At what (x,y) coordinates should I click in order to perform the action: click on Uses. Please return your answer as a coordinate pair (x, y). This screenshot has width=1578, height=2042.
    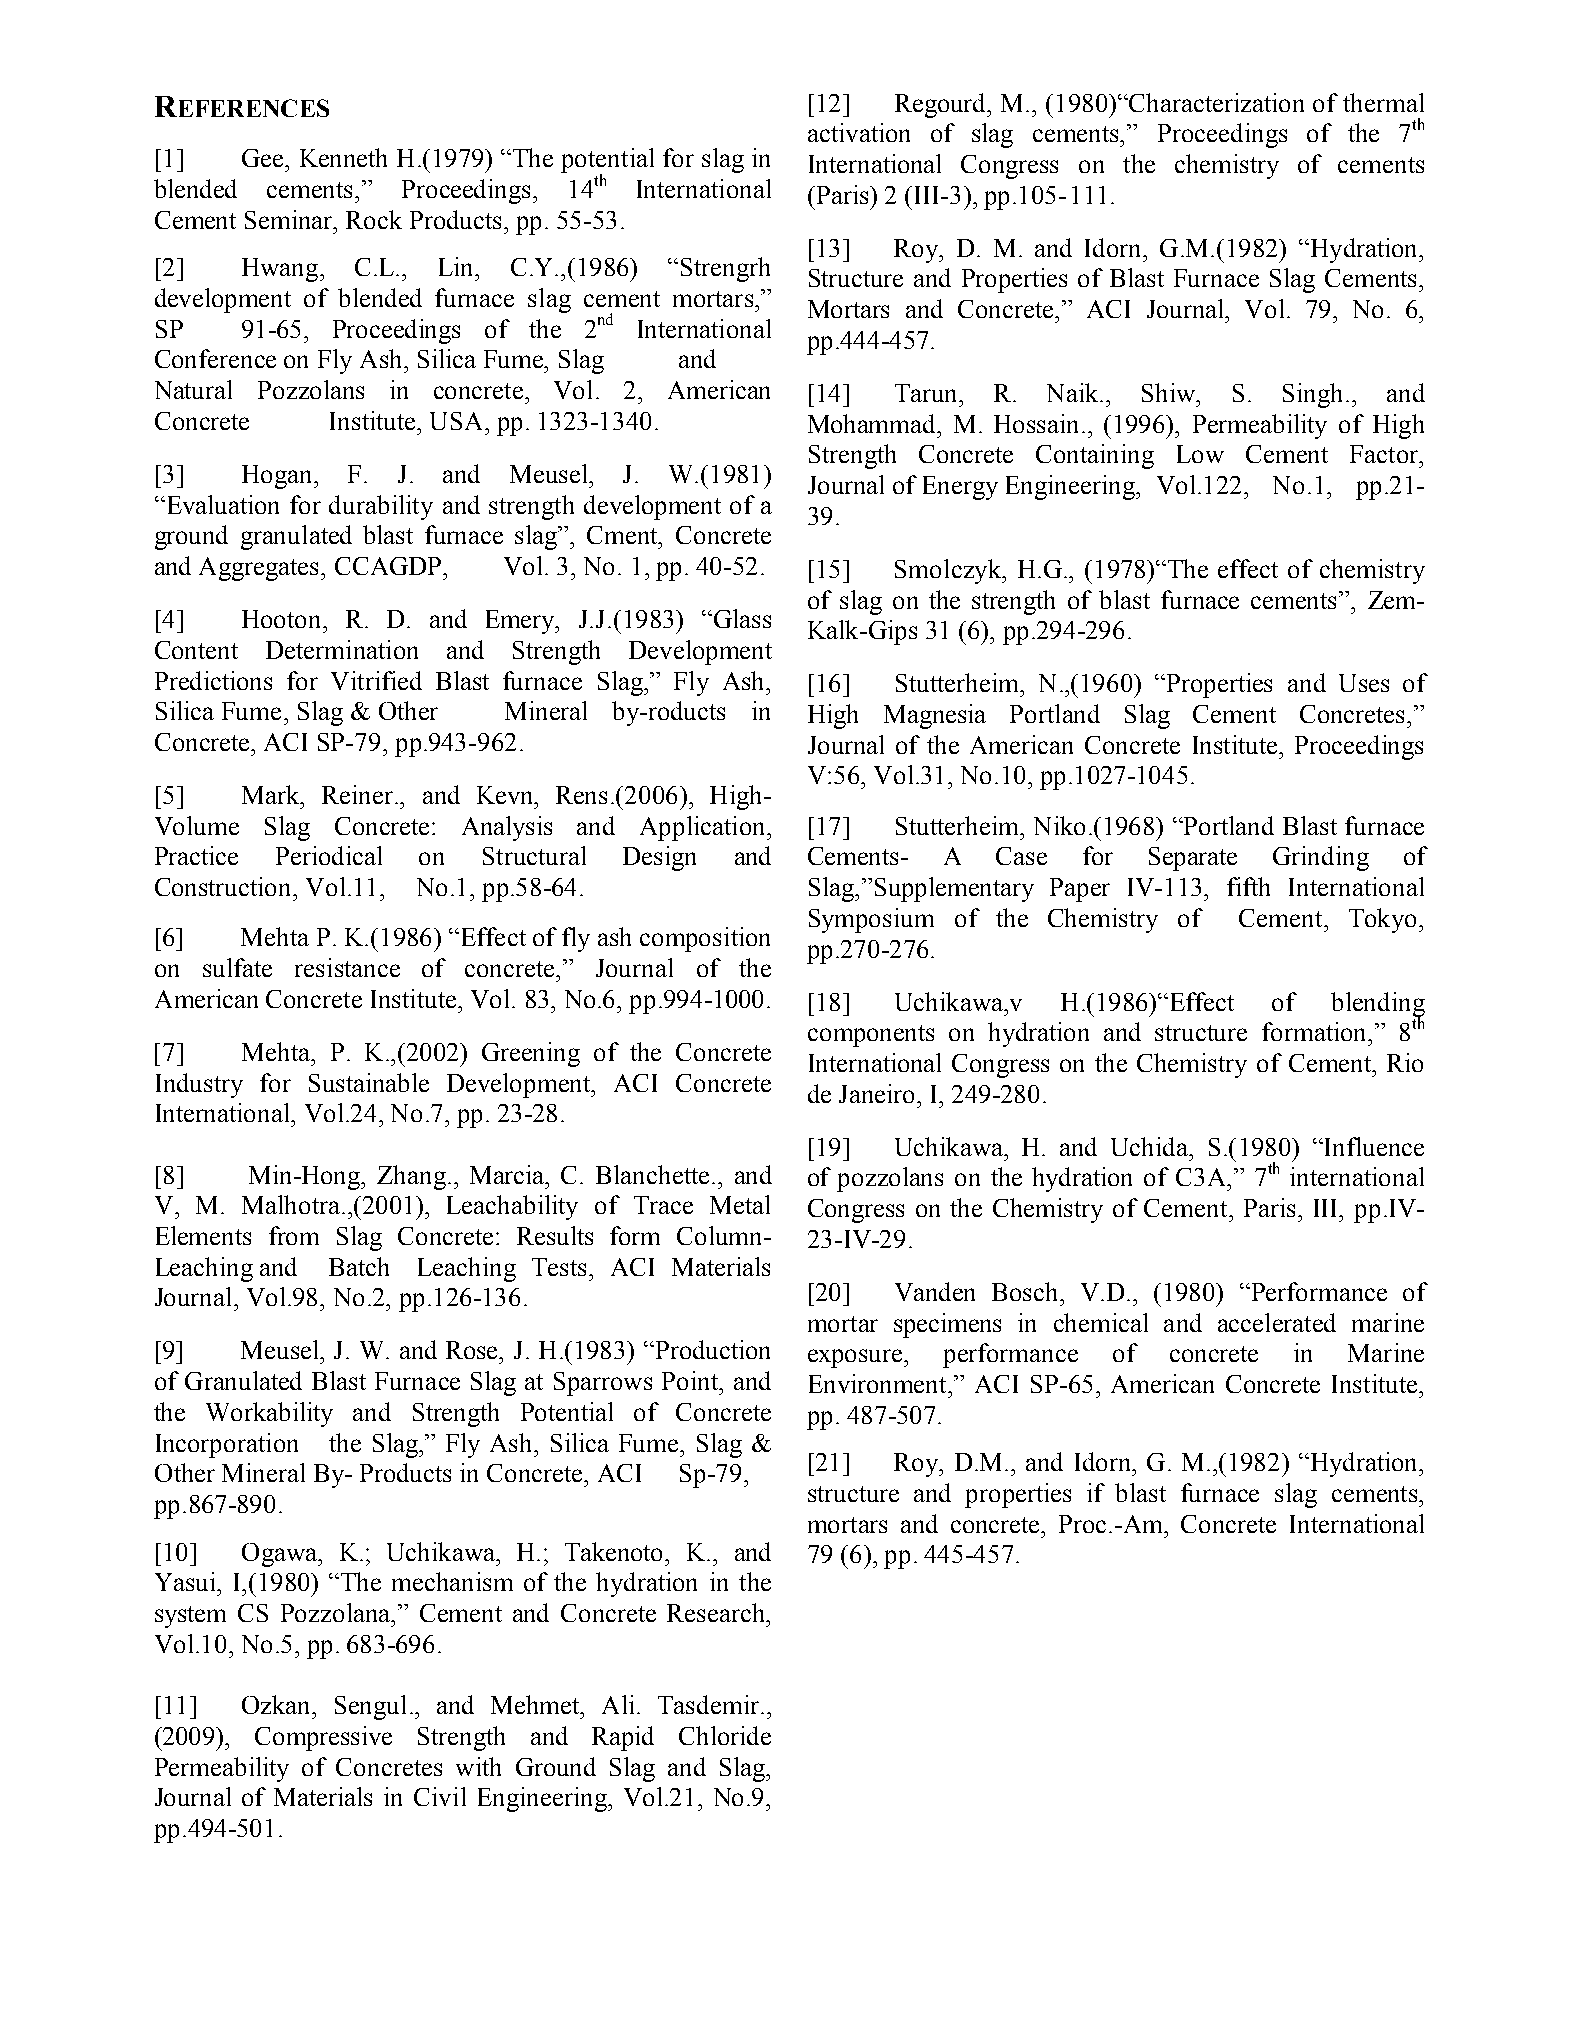
    Looking at the image, I should click on (1364, 683).
